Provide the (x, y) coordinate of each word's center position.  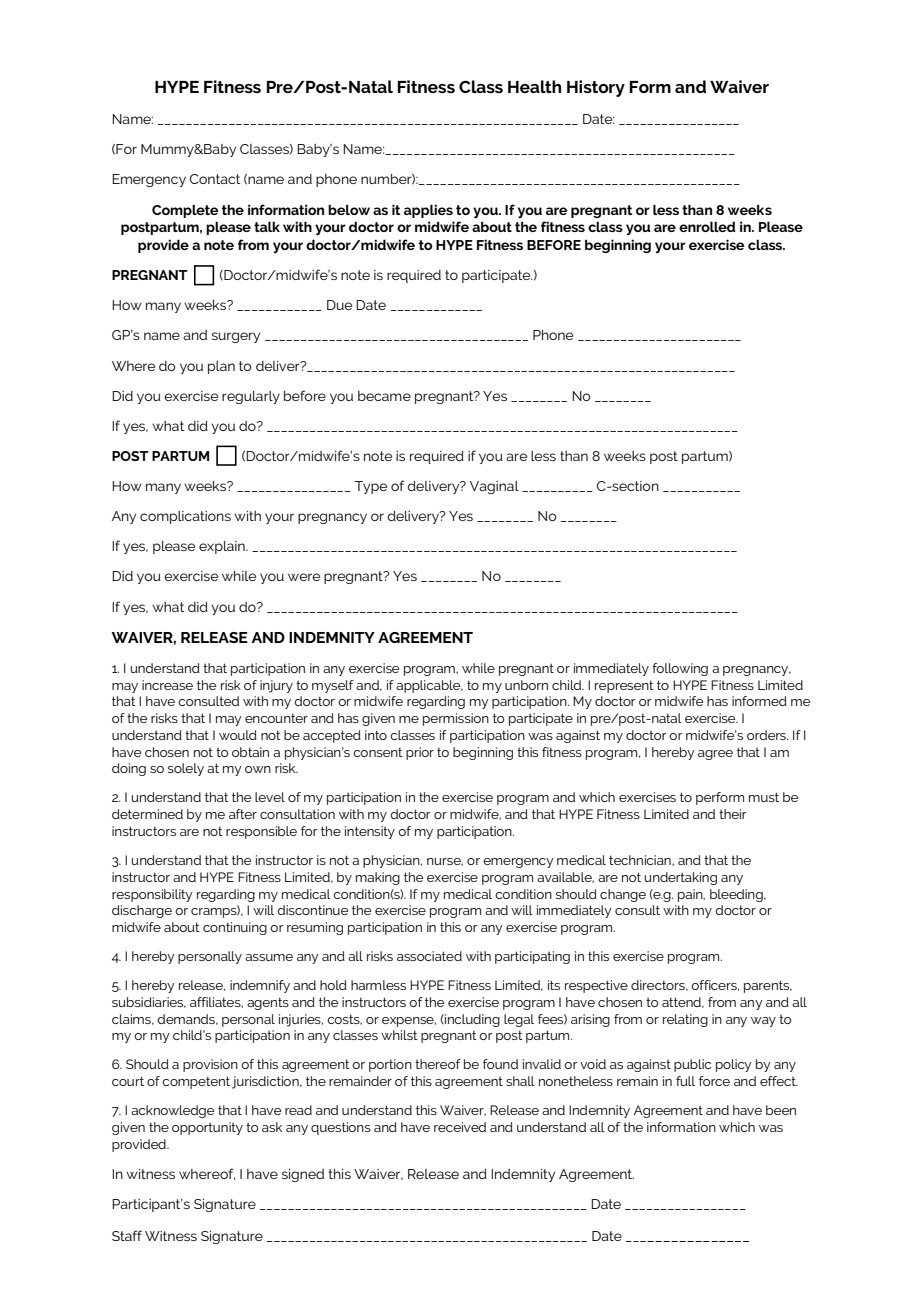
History (596, 88)
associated (429, 956)
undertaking (681, 878)
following (680, 669)
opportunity (207, 1128)
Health (534, 86)
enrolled (707, 226)
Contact (215, 179)
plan (221, 367)
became (384, 396)
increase (167, 685)
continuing (235, 928)
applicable (429, 686)
